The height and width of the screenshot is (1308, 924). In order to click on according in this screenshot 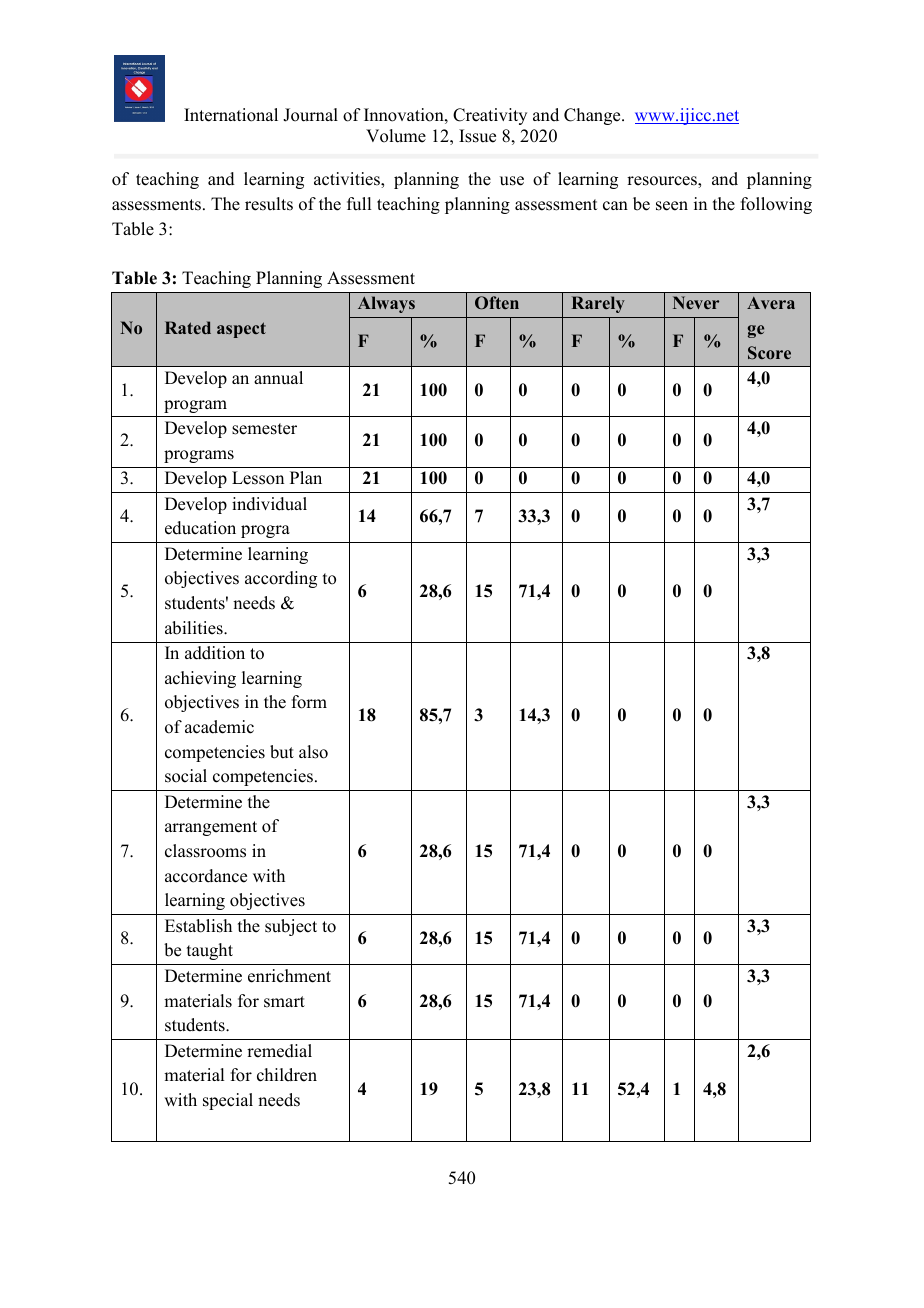, I will do `click(281, 579)`.
